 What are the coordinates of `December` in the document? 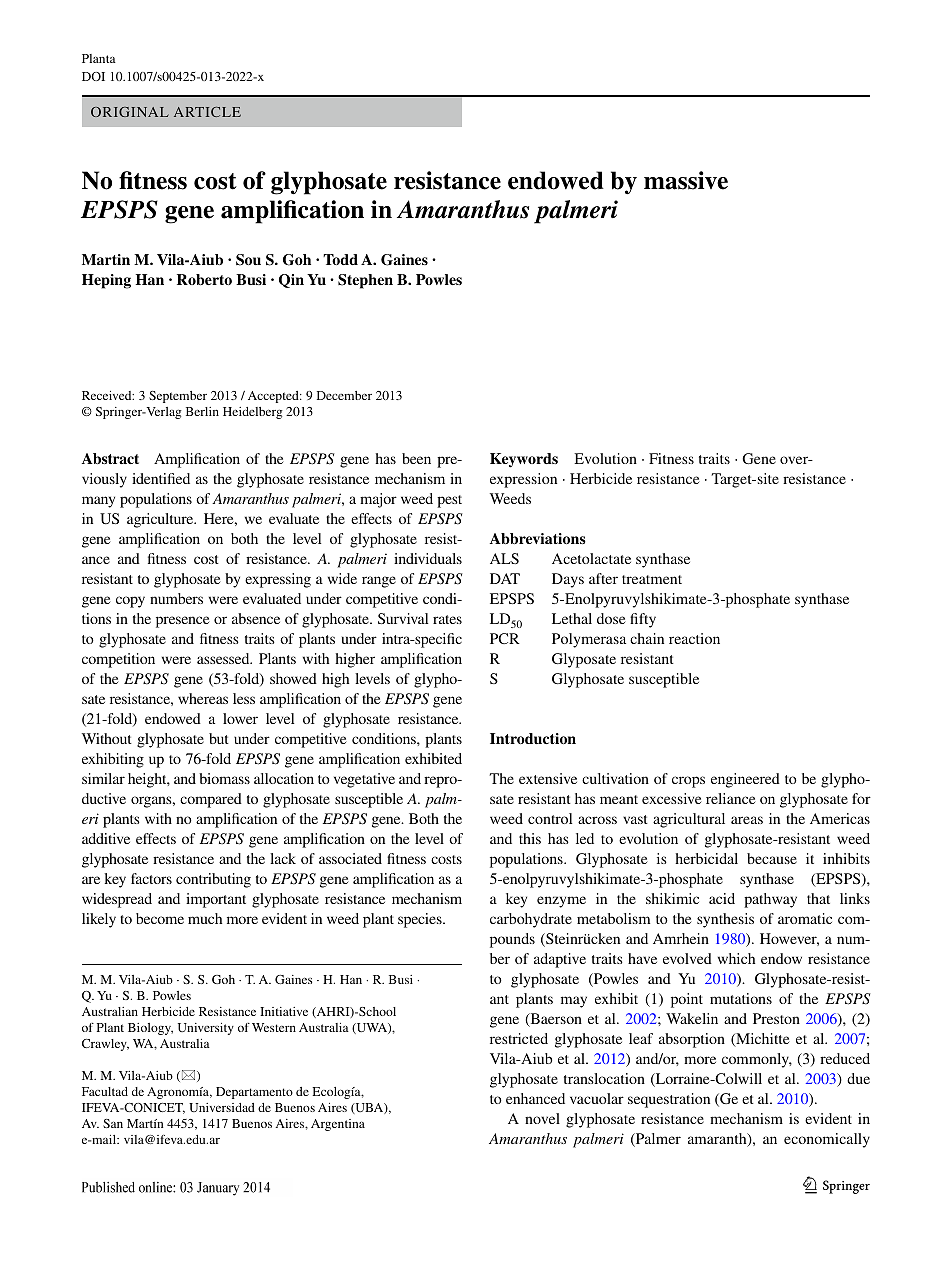 It's located at (344, 395).
